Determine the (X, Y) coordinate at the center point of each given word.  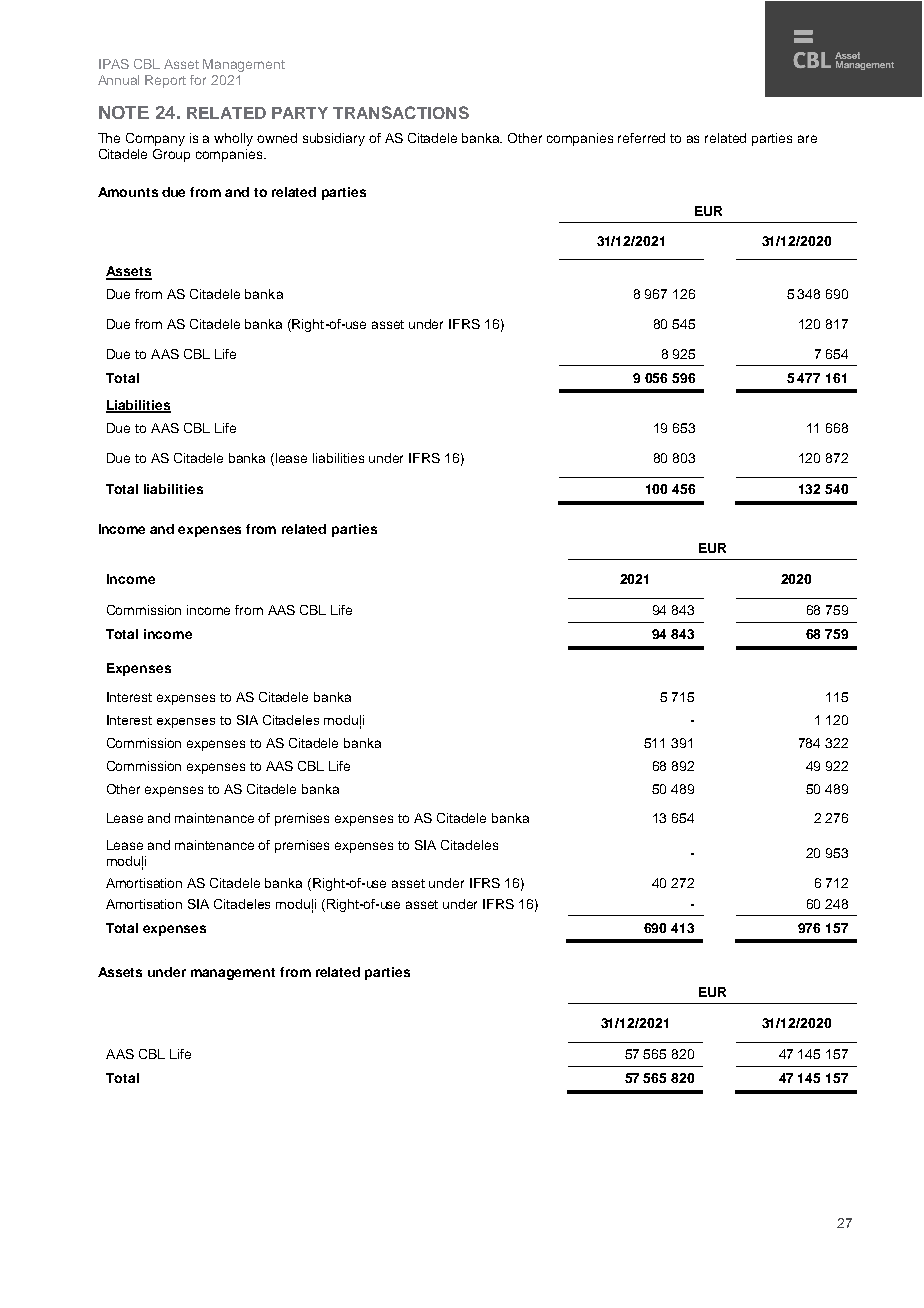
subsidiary (334, 139)
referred (641, 138)
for (198, 80)
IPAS (114, 64)
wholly (233, 139)
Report (165, 81)
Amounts (128, 192)
